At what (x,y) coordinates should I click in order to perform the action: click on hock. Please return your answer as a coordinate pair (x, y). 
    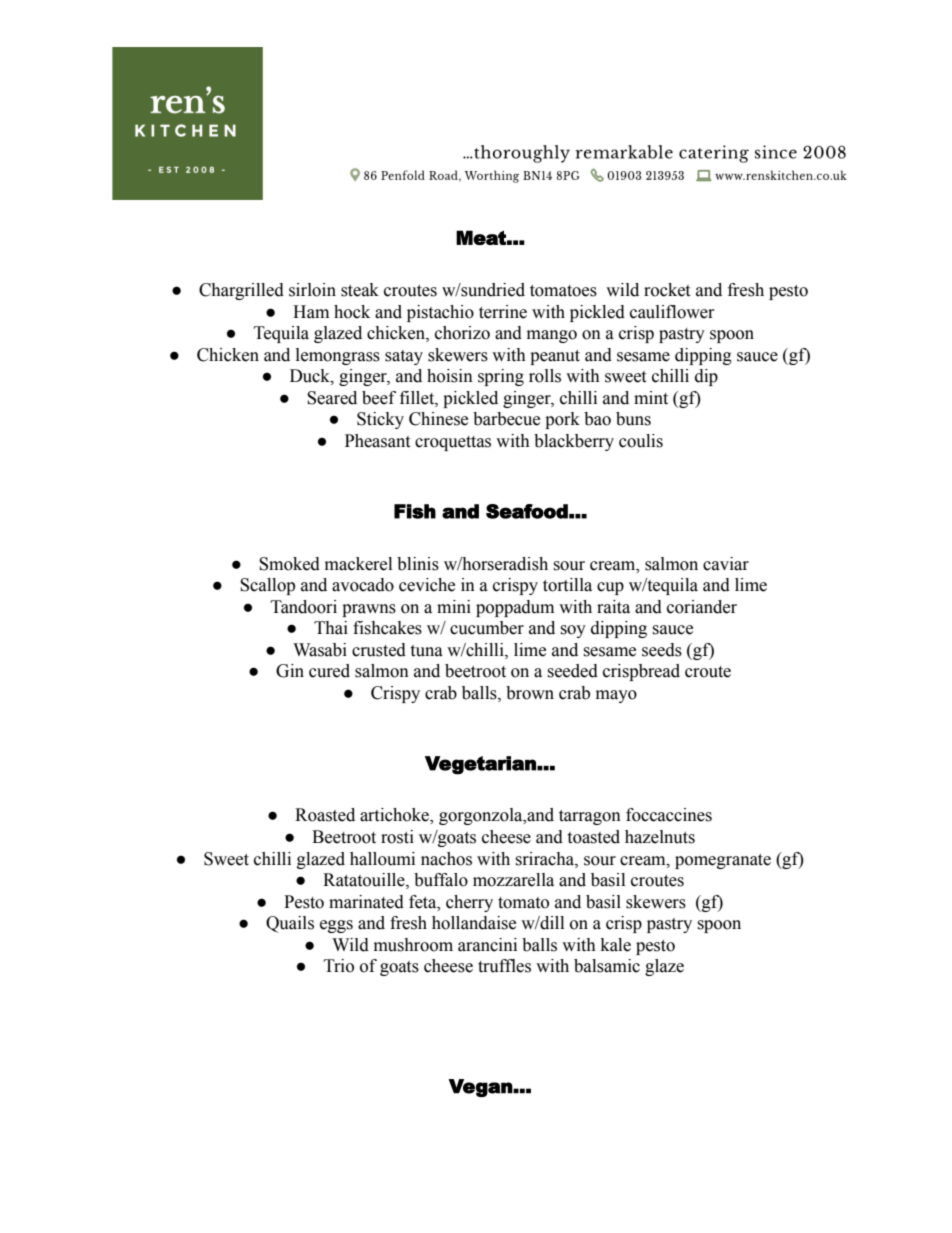
    Looking at the image, I should click on (352, 312).
